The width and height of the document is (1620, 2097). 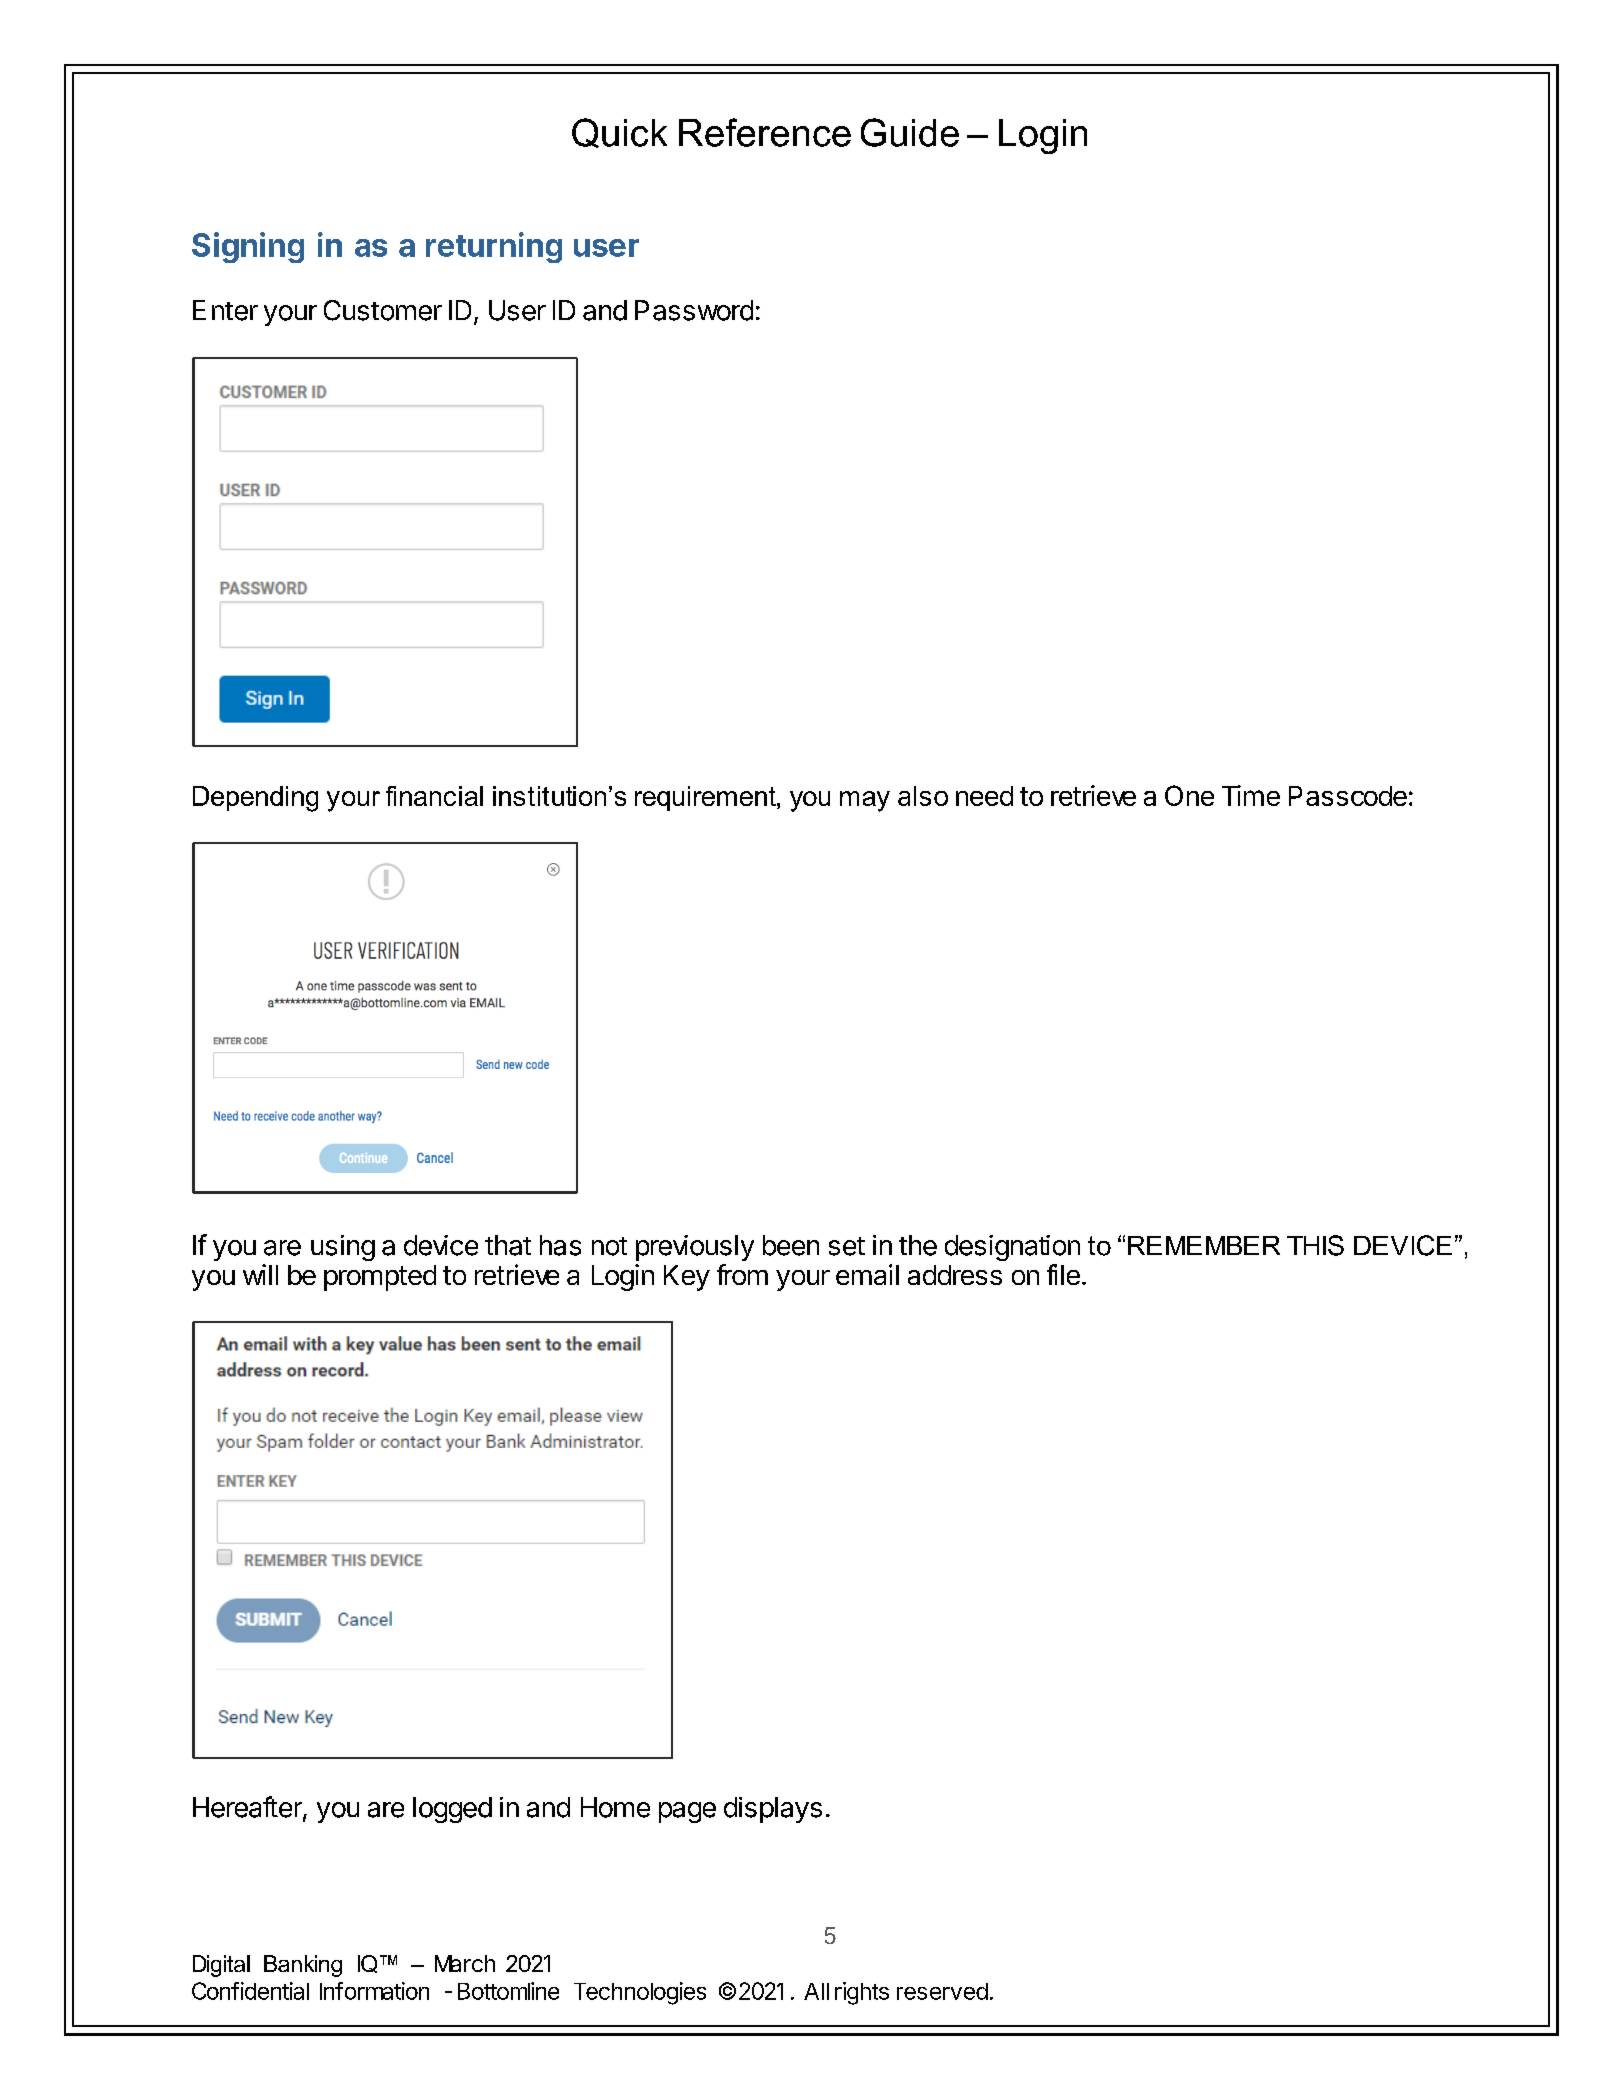 What do you see at coordinates (343, 1248) in the document?
I see `using` at bounding box center [343, 1248].
